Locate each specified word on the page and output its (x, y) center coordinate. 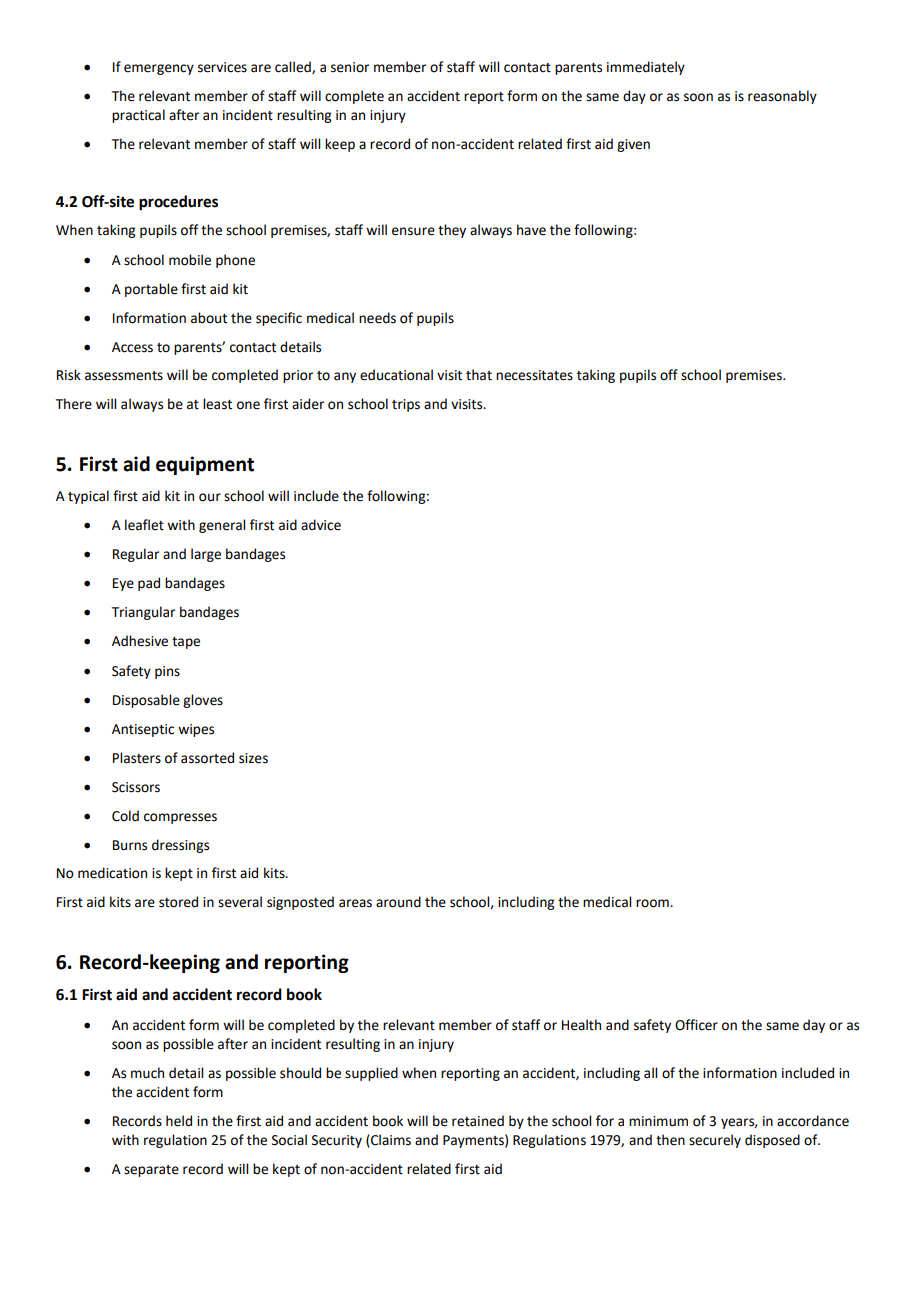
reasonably (782, 97)
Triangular (143, 613)
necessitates (534, 375)
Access (132, 347)
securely (715, 1141)
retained (478, 1121)
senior (350, 67)
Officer (696, 1025)
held (179, 1121)
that (479, 375)
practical (138, 116)
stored (178, 902)
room (653, 903)
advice (321, 525)
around (398, 902)
